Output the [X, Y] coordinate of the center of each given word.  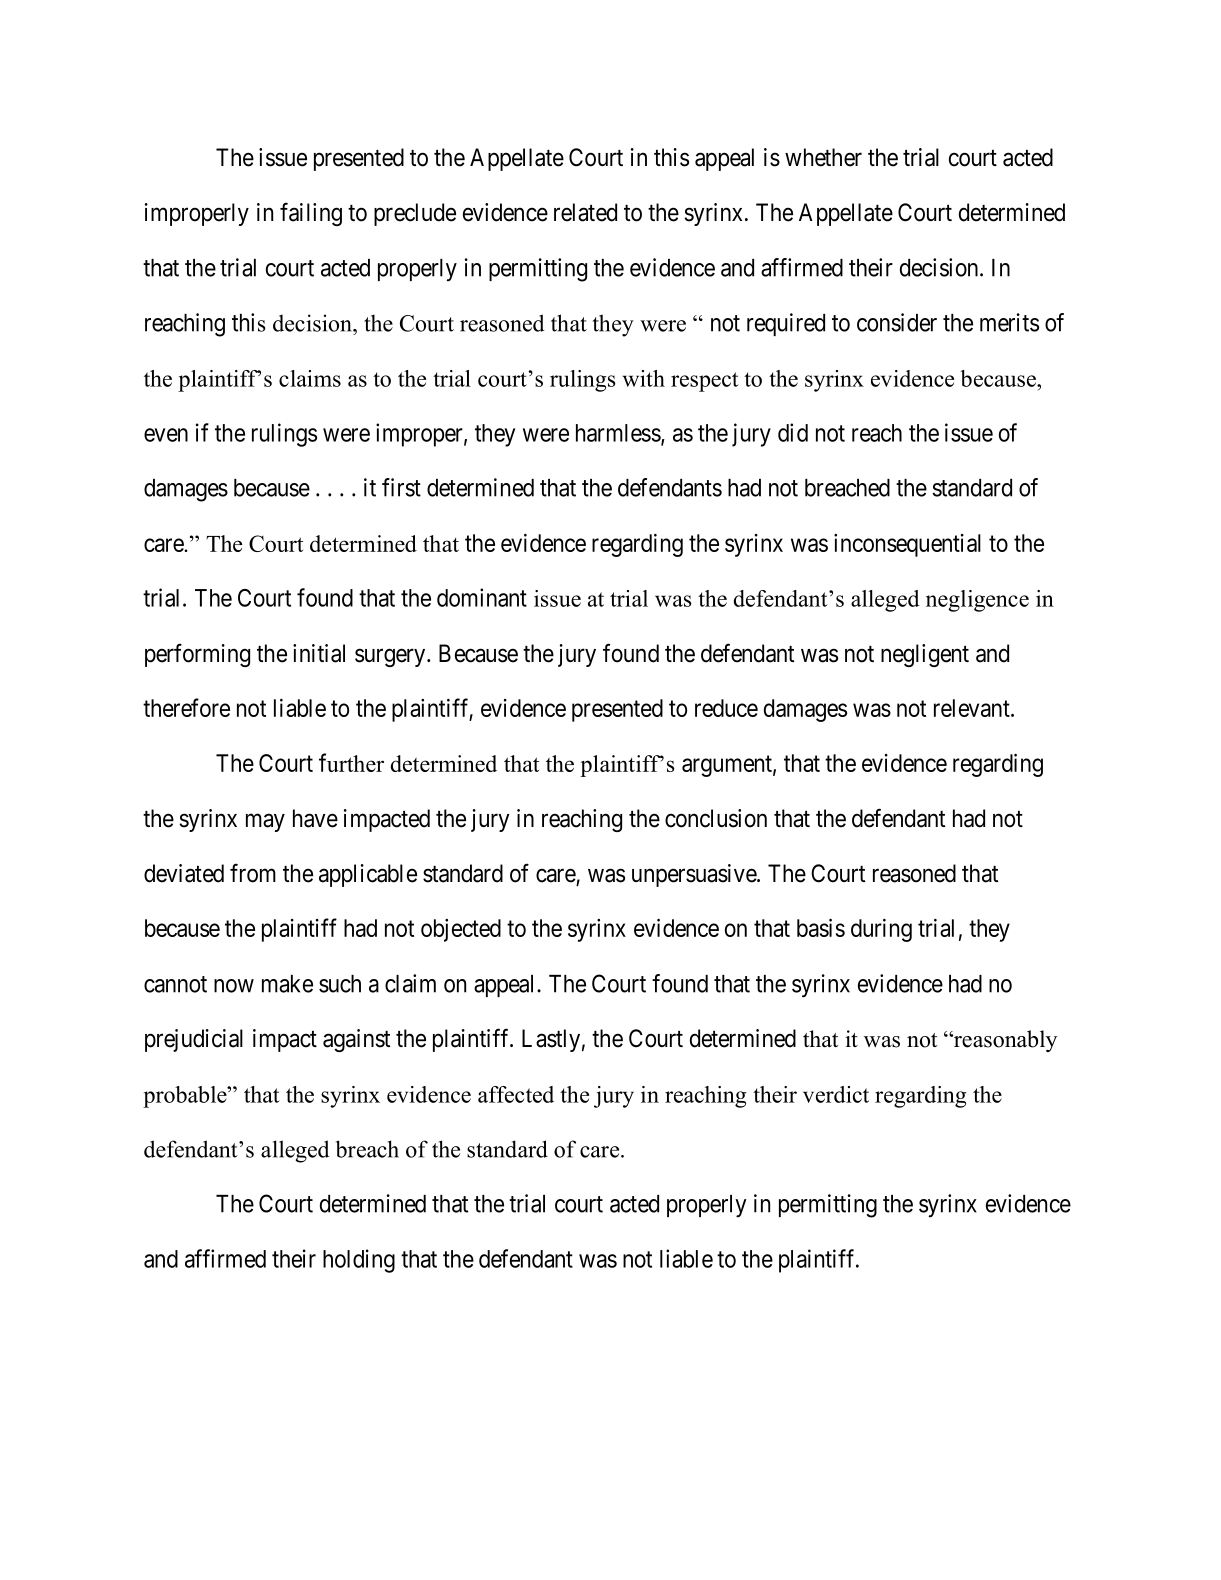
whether [823, 157]
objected [461, 930]
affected [516, 1094]
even [166, 435]
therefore [186, 707]
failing [311, 214]
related [585, 212]
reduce [726, 708]
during [881, 930]
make [287, 984]
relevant [973, 708]
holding [359, 1261]
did [793, 432]
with [644, 378]
